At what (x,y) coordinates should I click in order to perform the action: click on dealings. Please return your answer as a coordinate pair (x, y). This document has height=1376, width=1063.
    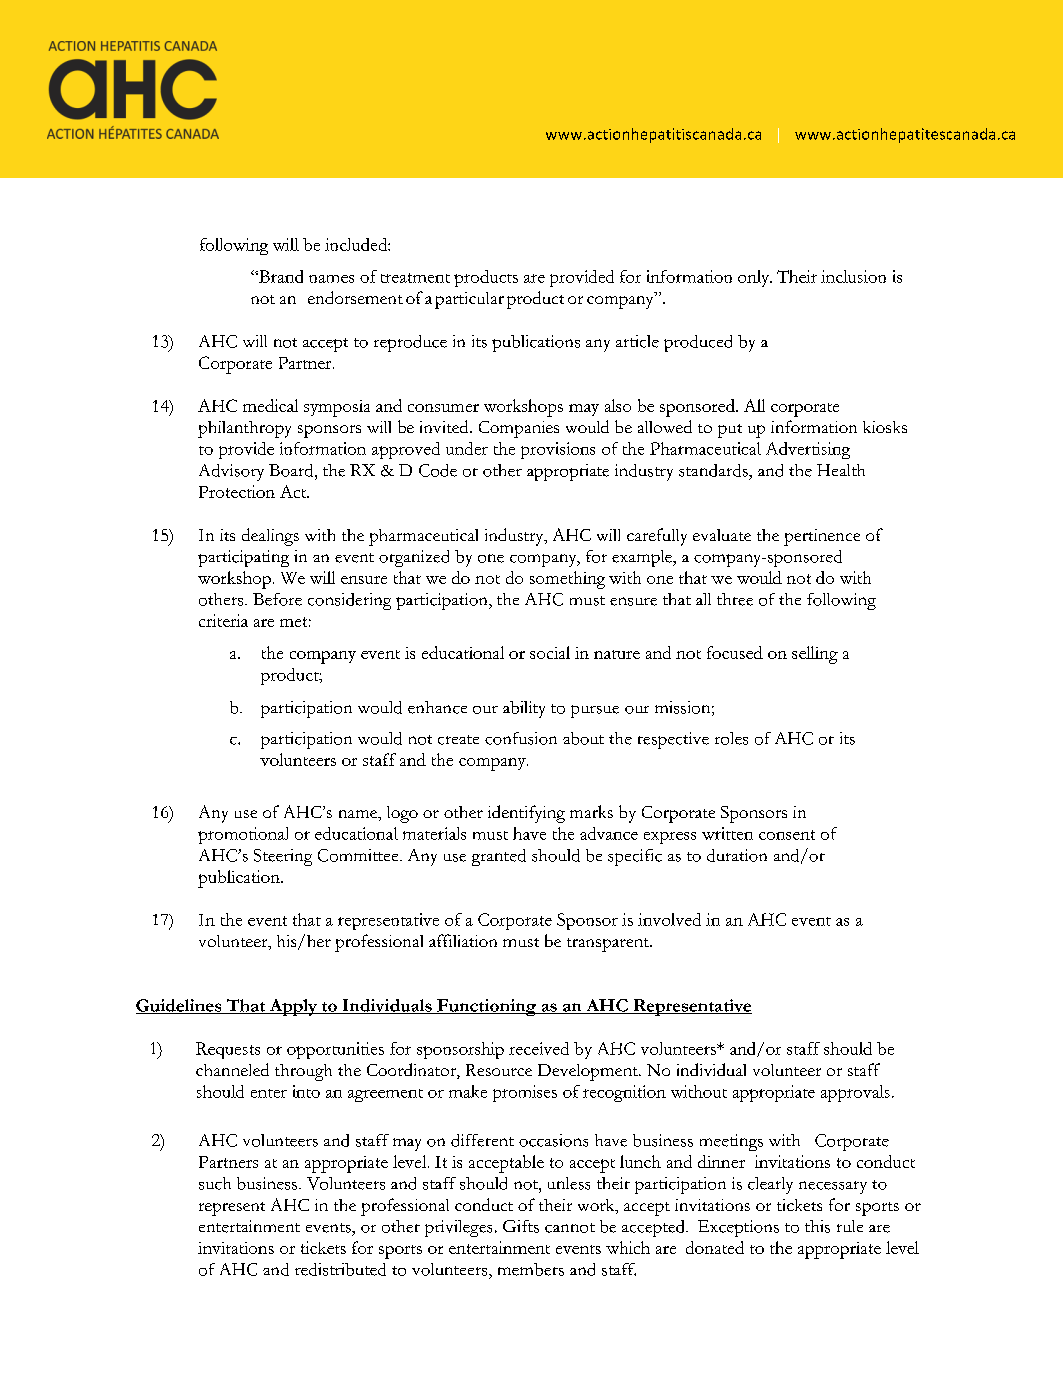
    Looking at the image, I should click on (270, 537).
